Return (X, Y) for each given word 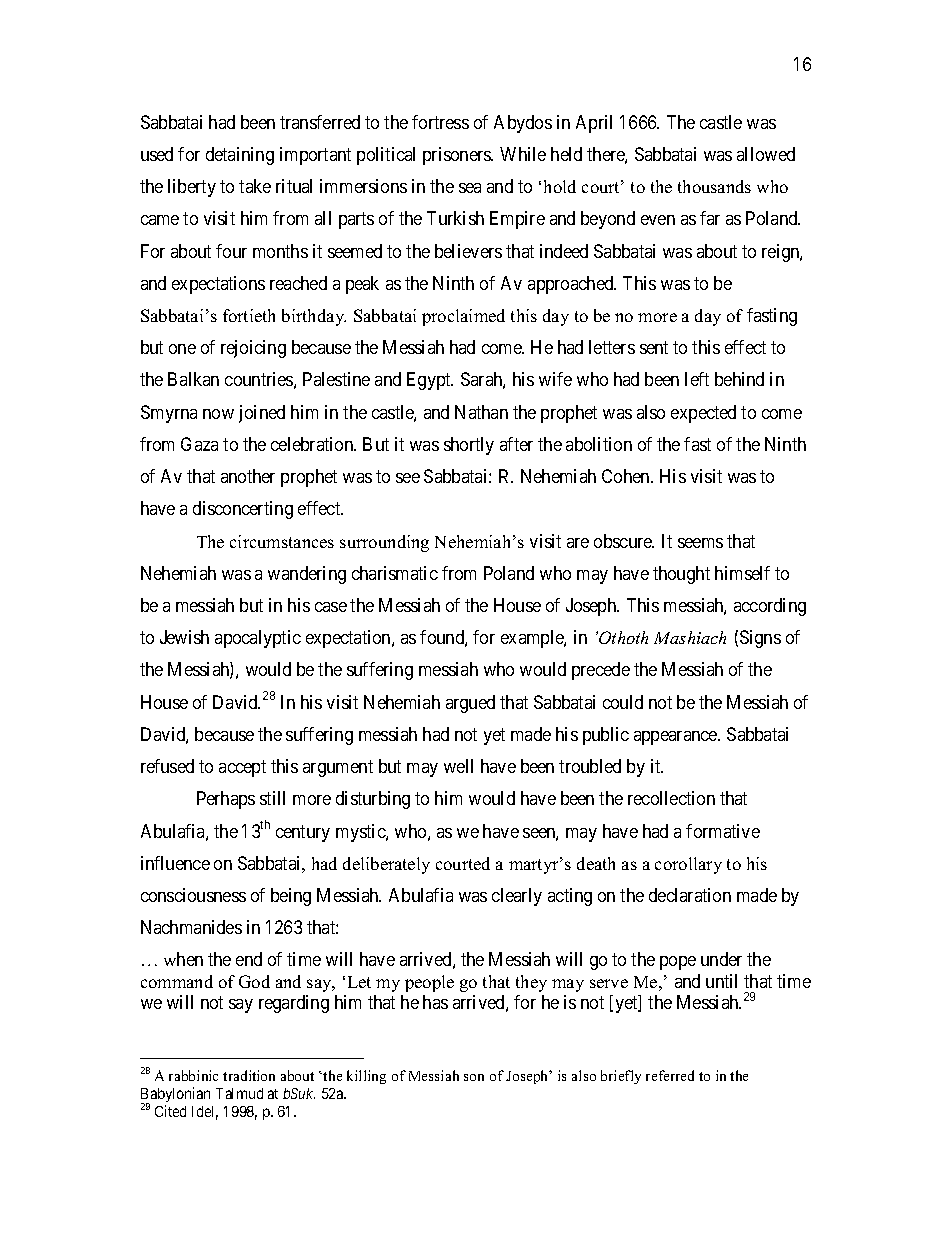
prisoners (458, 156)
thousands (714, 186)
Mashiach (690, 637)
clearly (517, 897)
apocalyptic (258, 639)
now (218, 414)
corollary (688, 865)
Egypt (430, 381)
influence (175, 863)
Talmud (239, 1093)
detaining (240, 156)
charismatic (395, 573)
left (697, 379)
